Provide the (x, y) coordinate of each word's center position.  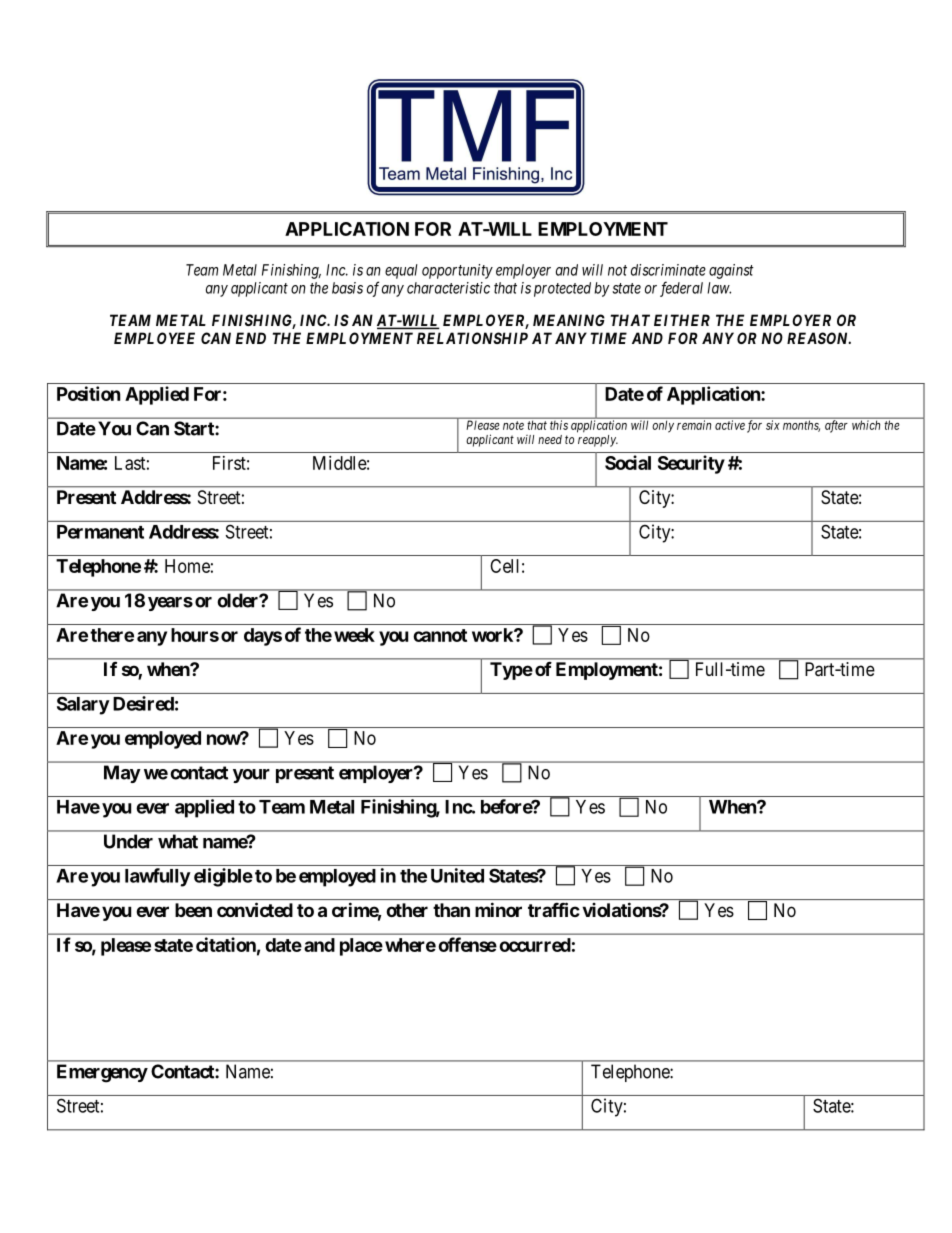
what (178, 841)
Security (691, 464)
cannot (440, 635)
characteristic (448, 288)
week (354, 635)
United (457, 875)
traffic (554, 909)
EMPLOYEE (154, 338)
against (731, 271)
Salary (83, 705)
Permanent (100, 532)
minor (498, 909)
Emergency (102, 1073)
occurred (535, 945)
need (550, 439)
